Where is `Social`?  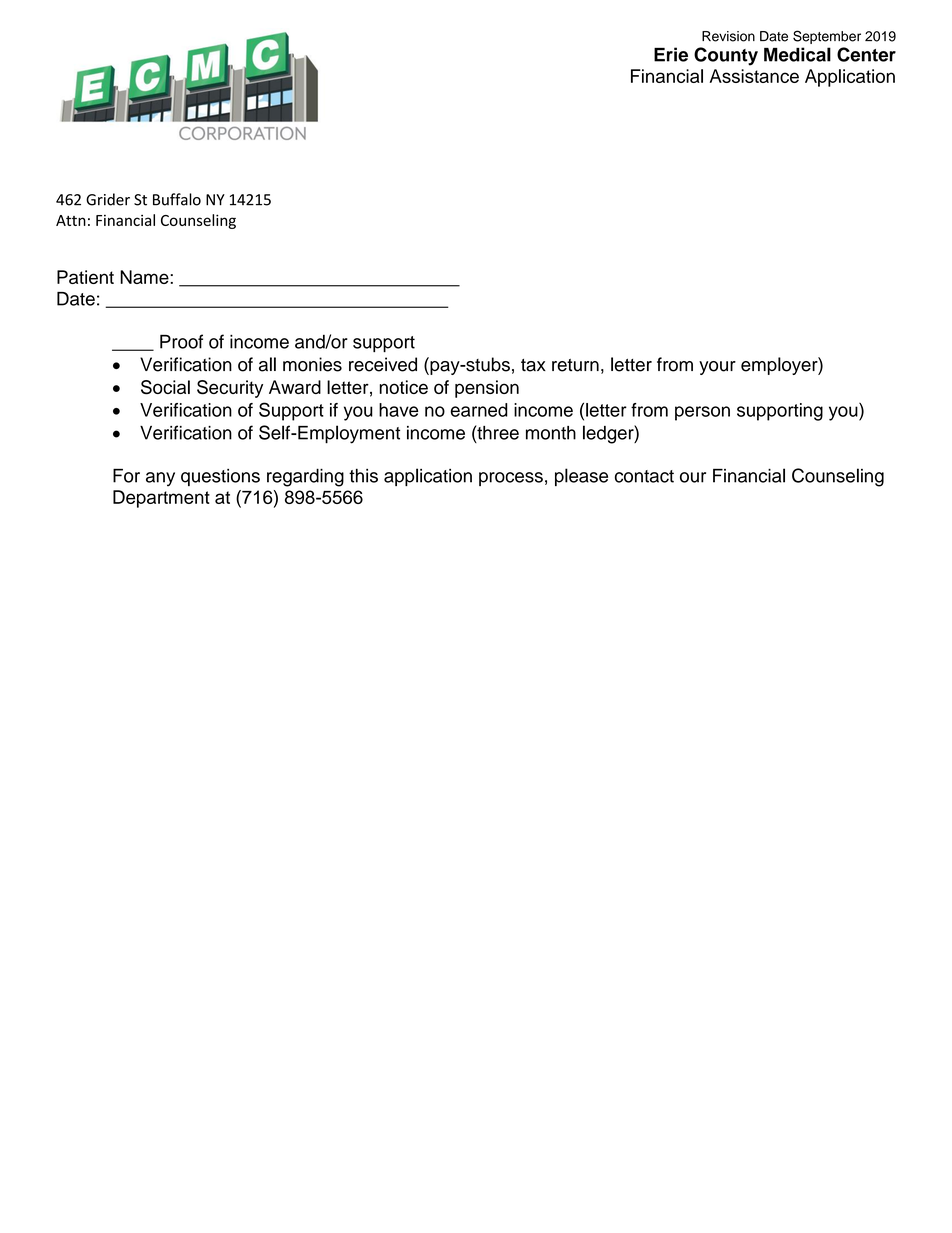
Social is located at coordinates (165, 387).
